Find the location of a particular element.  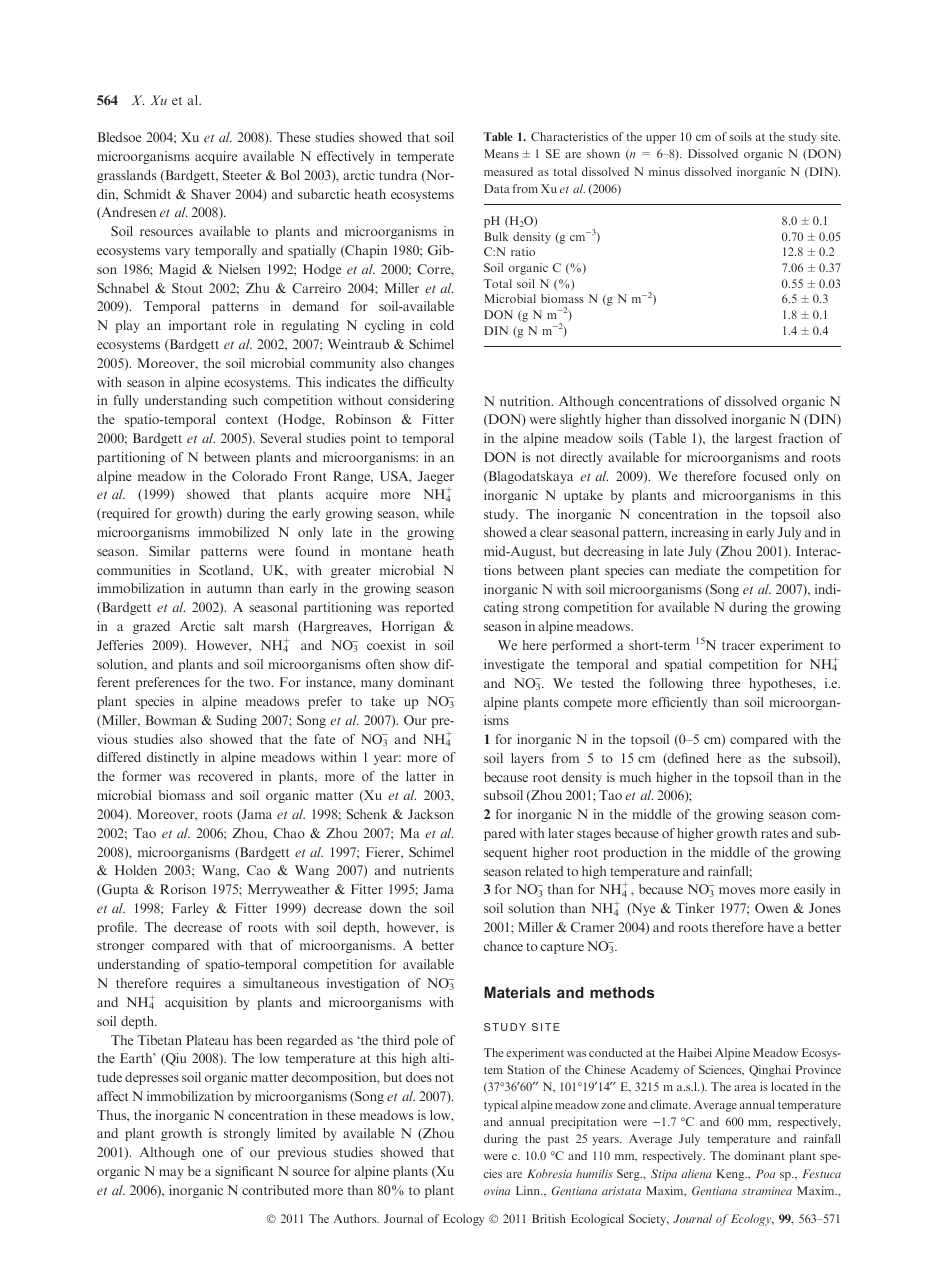

grasslands is located at coordinates (126, 176).
